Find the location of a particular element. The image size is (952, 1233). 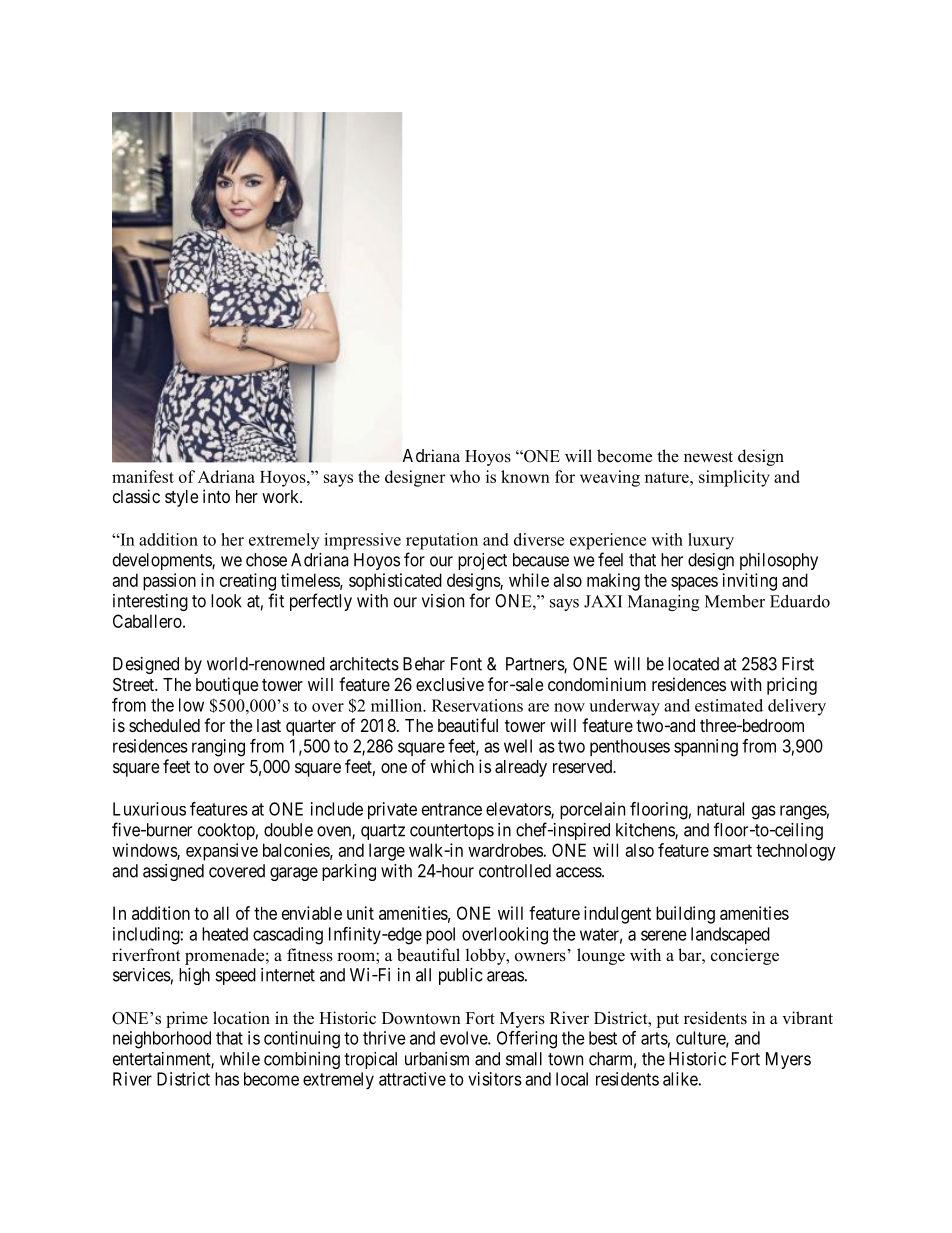

pool is located at coordinates (440, 935).
